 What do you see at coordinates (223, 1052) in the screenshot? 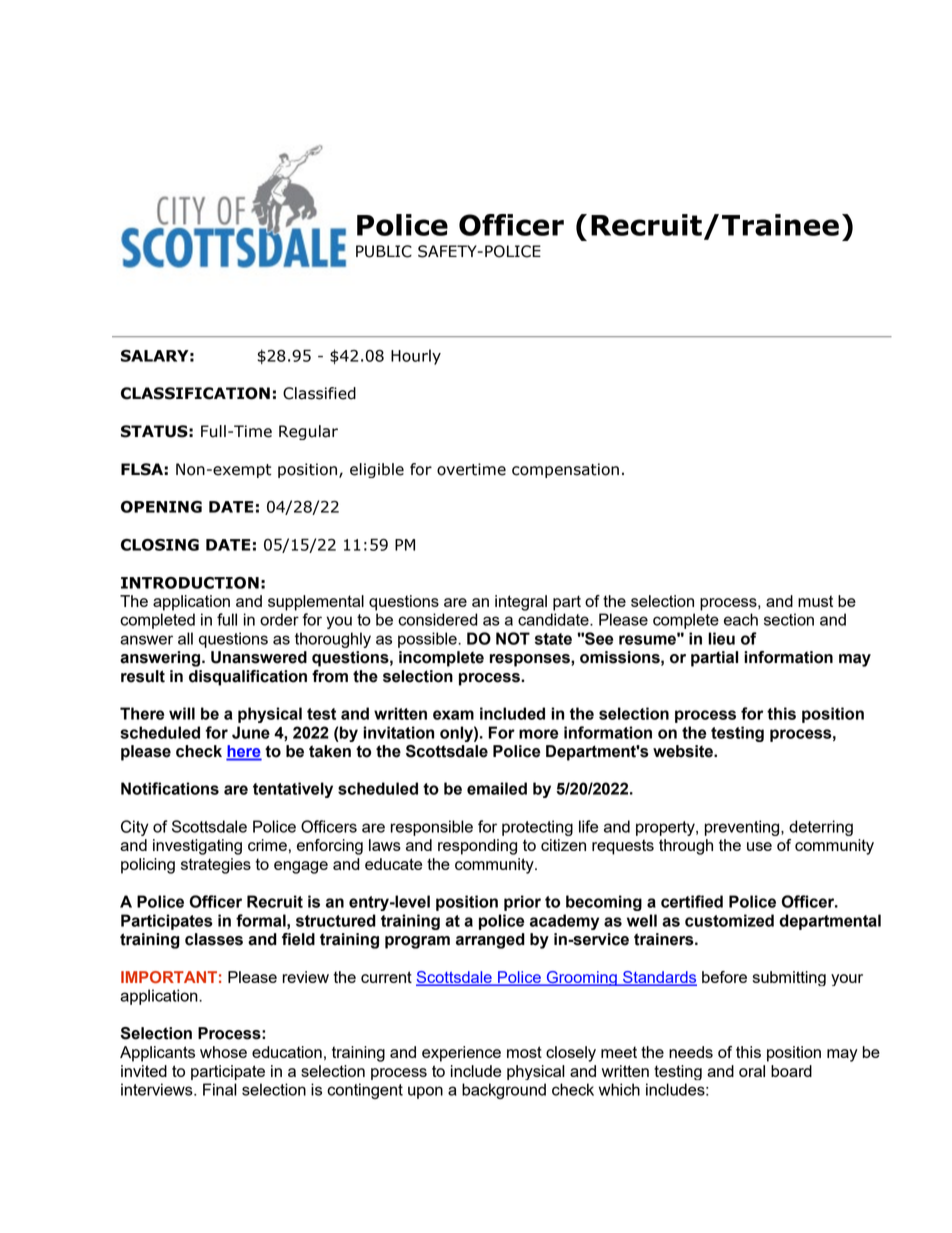
I see `whose` at bounding box center [223, 1052].
